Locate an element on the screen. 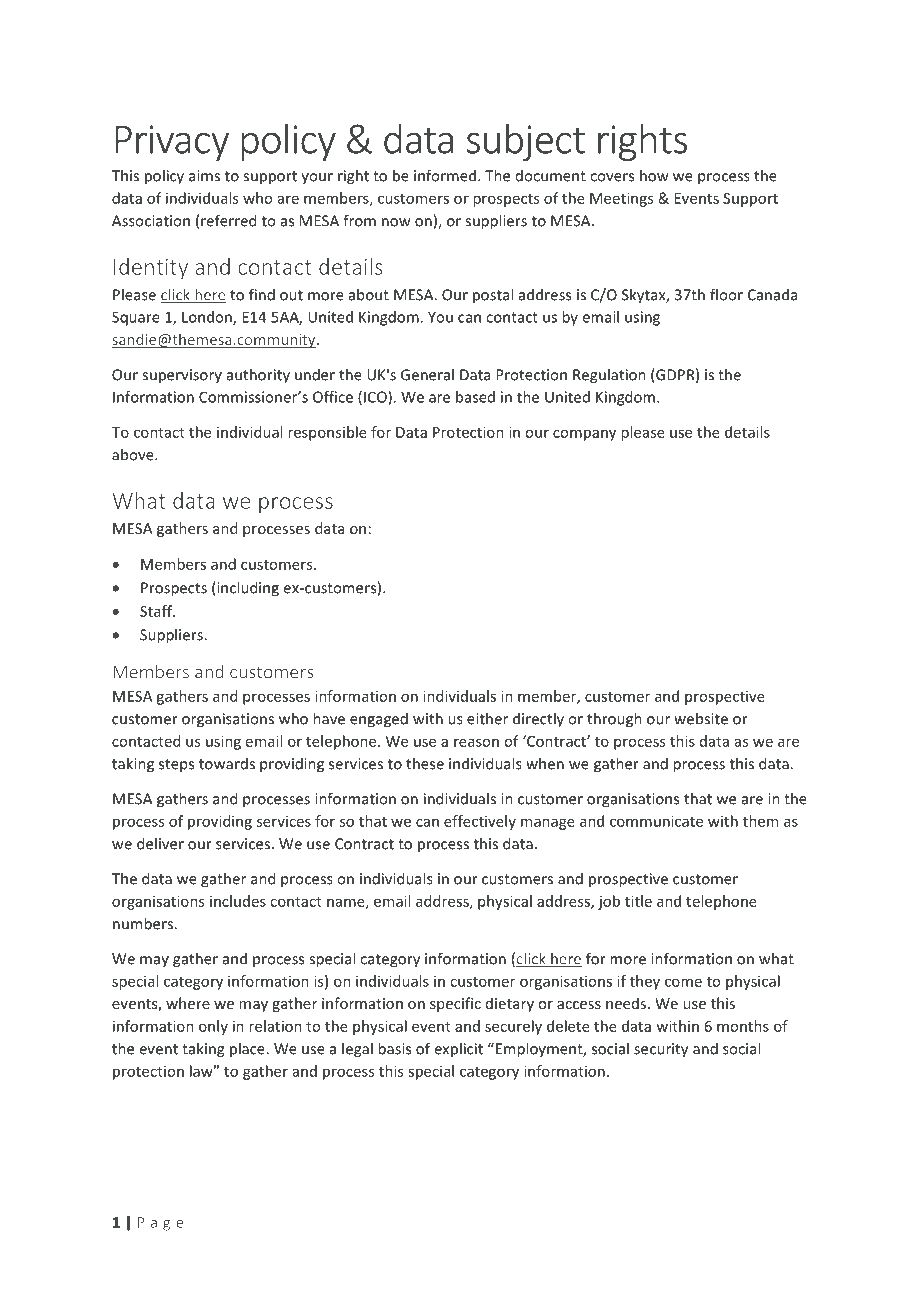  including is located at coordinates (247, 589).
